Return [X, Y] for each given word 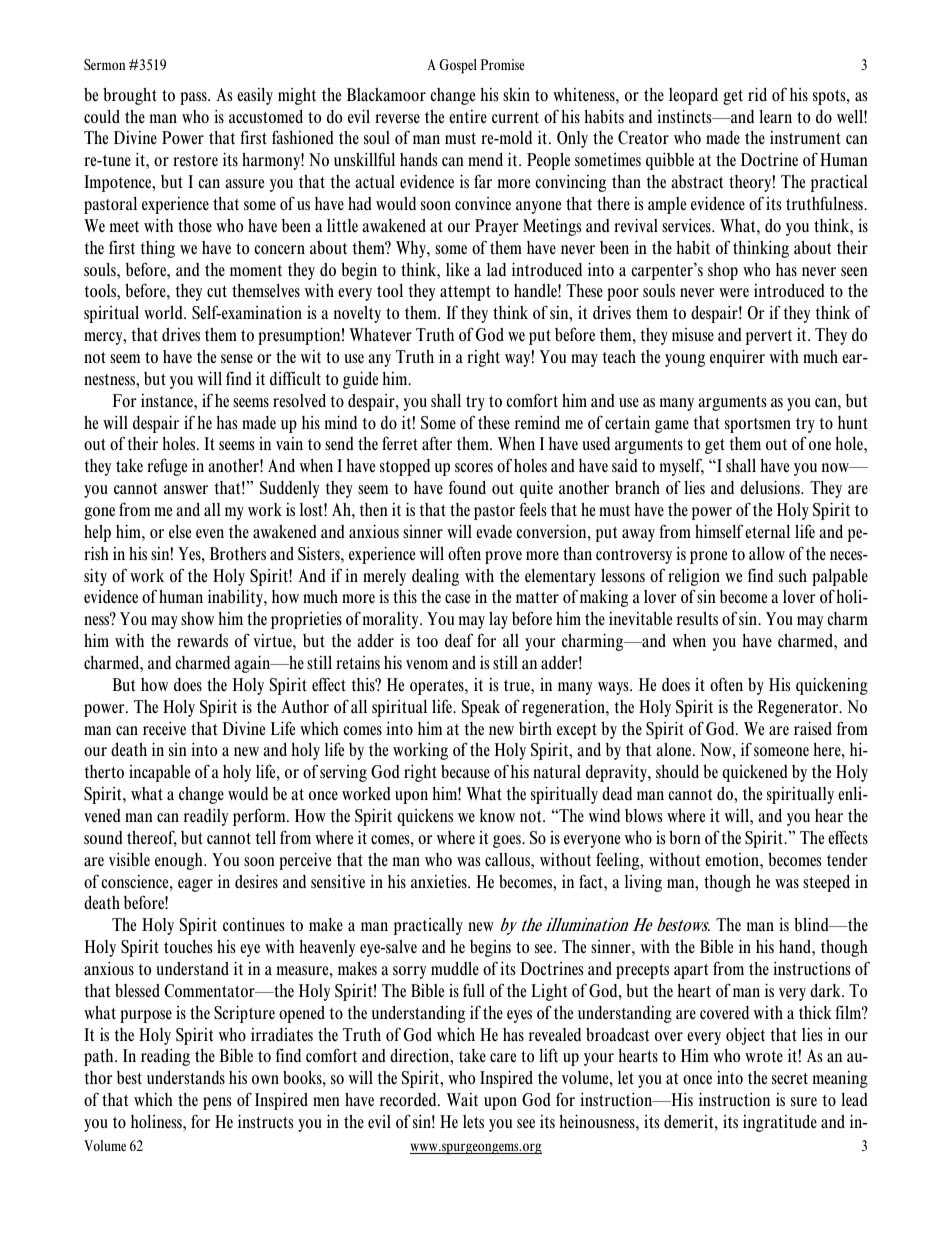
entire [468, 117]
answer [186, 489]
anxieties [440, 881]
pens [217, 1103]
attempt [465, 293]
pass [194, 98]
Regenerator [799, 708]
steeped [826, 883]
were [734, 292]
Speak [481, 708]
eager [195, 885]
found [467, 487]
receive [164, 728]
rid [757, 94]
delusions [771, 487]
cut [217, 292]
